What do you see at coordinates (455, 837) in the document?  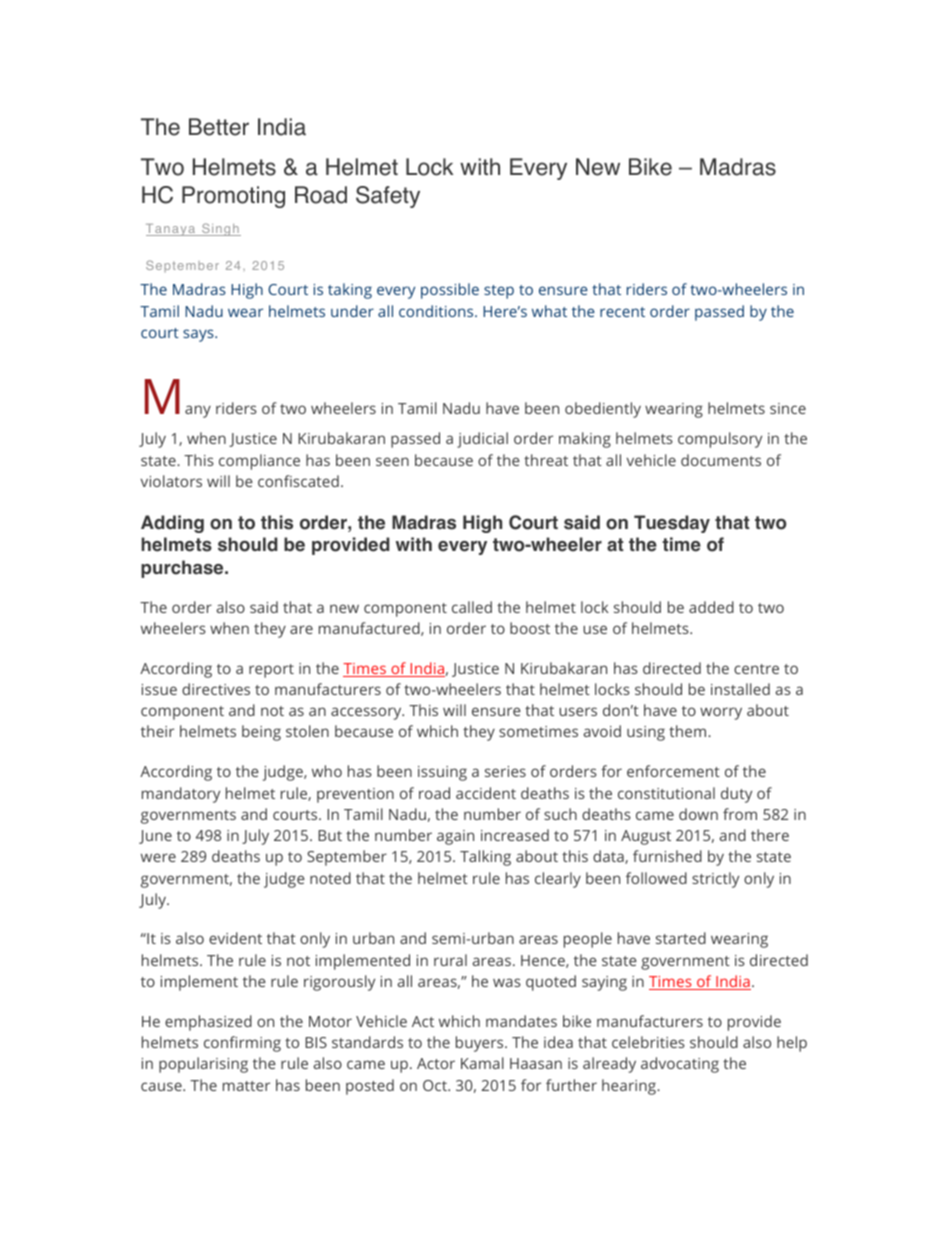 I see `again` at bounding box center [455, 837].
